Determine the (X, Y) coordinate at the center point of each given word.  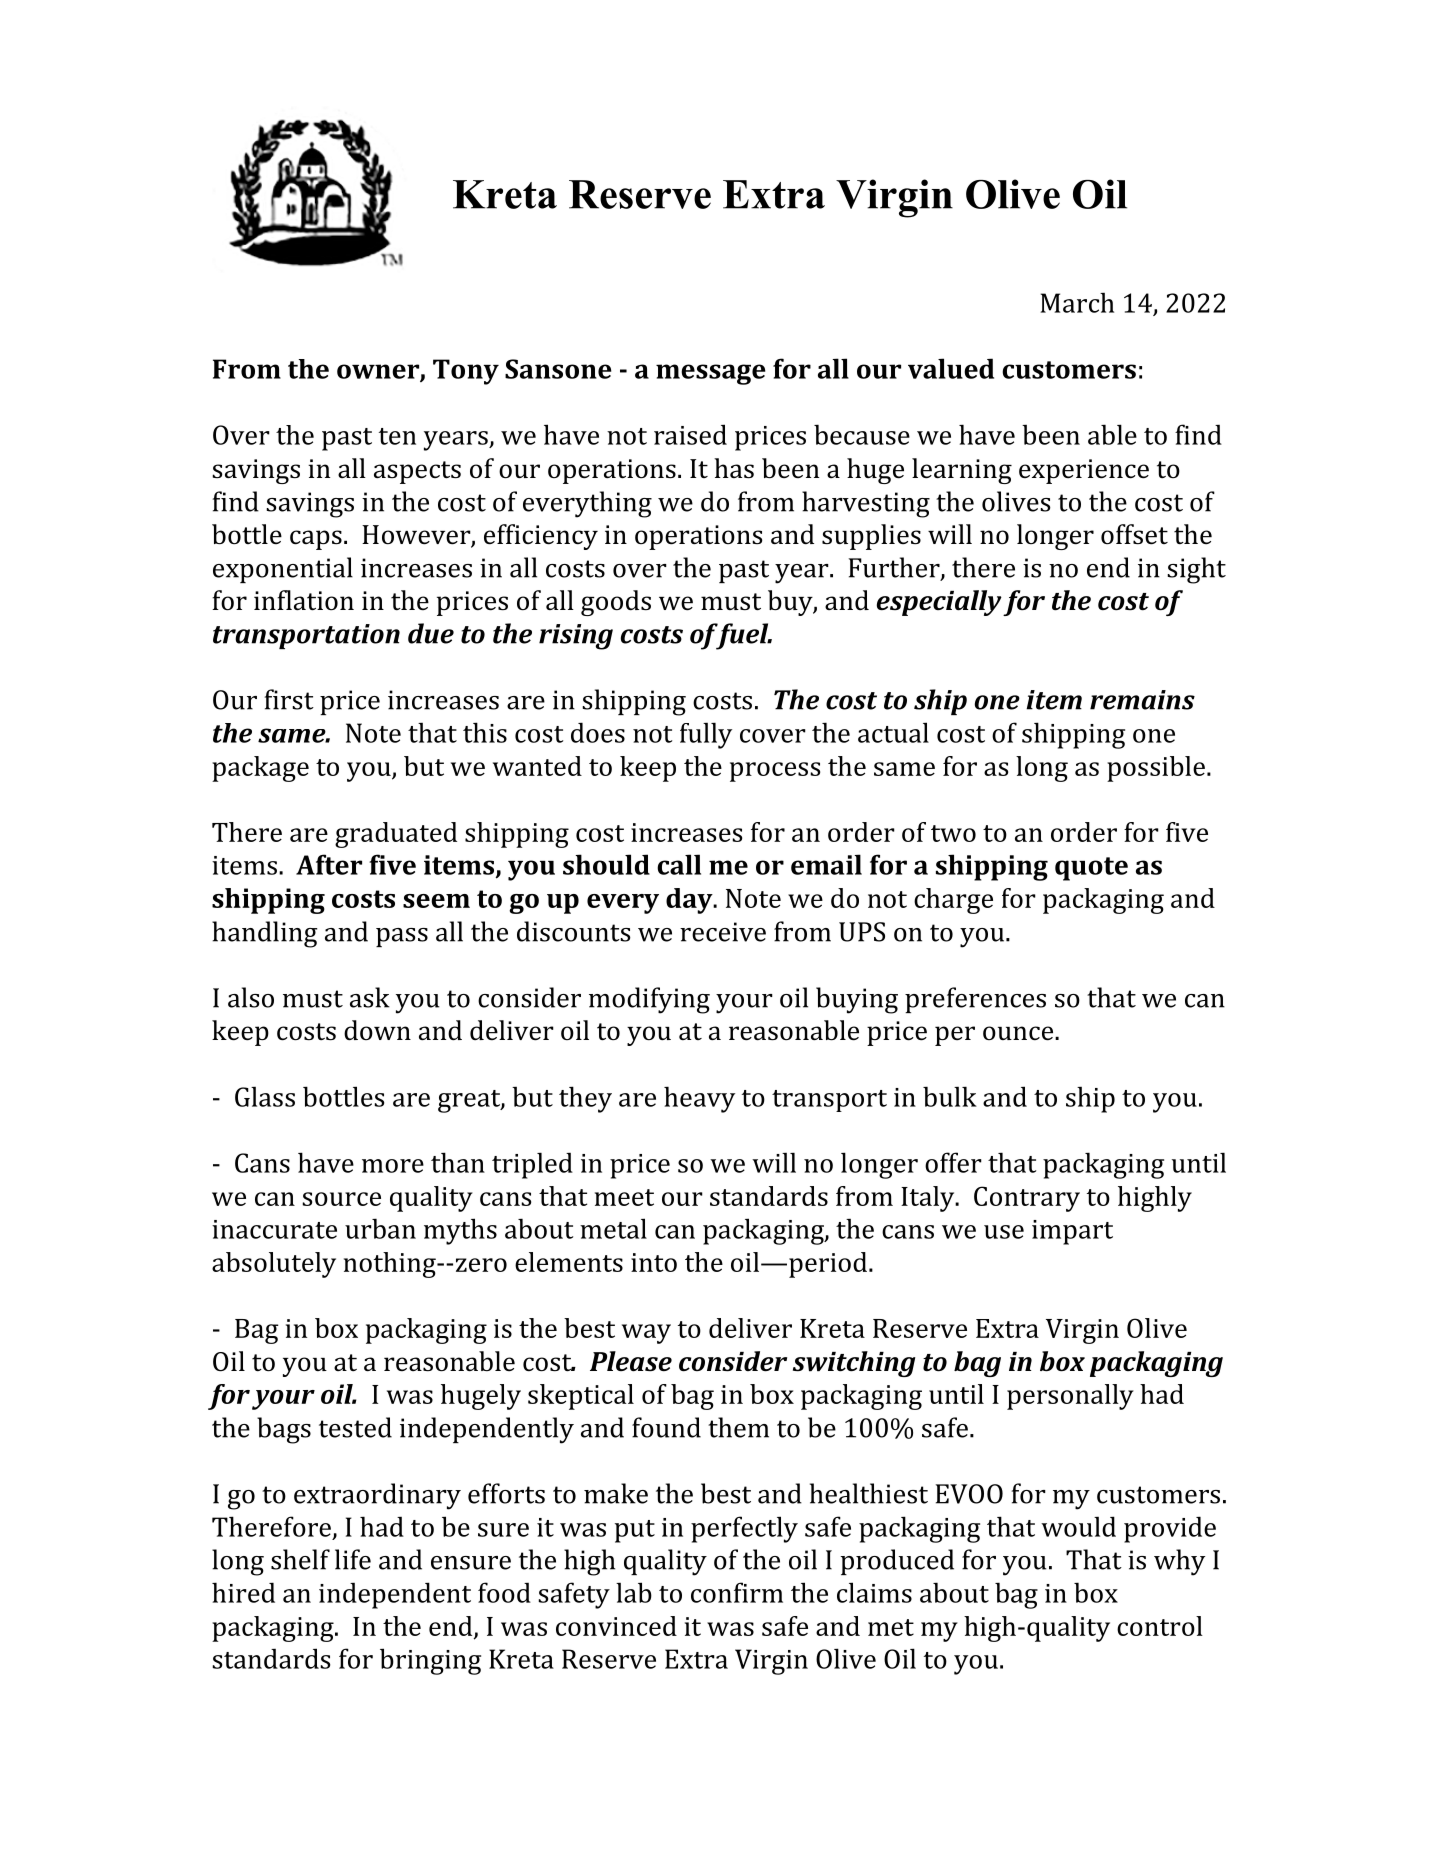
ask (370, 997)
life (353, 1559)
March (1077, 302)
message (711, 374)
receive (723, 932)
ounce (1018, 1033)
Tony (466, 372)
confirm (737, 1592)
